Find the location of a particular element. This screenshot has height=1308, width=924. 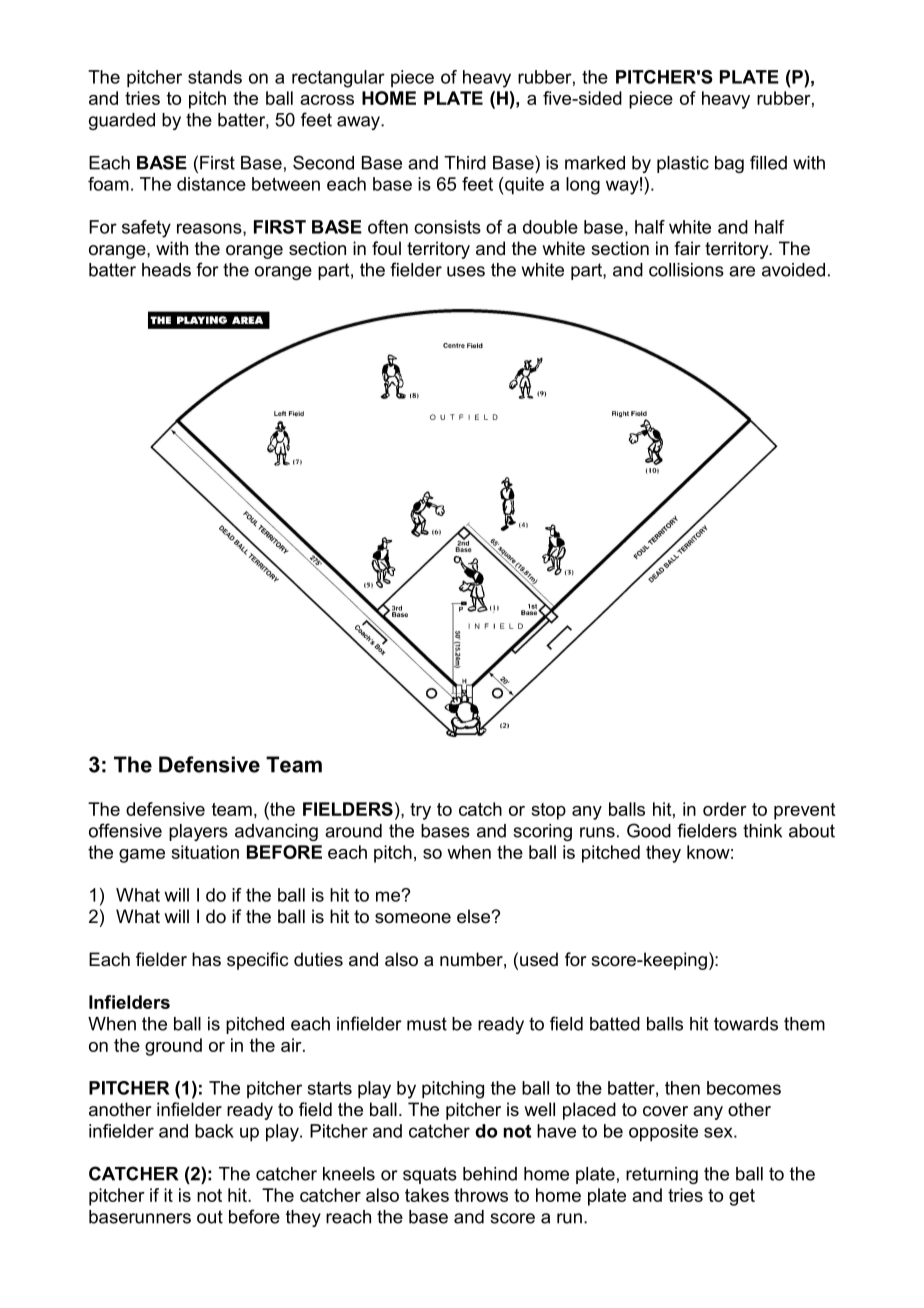

collisions is located at coordinates (686, 270).
